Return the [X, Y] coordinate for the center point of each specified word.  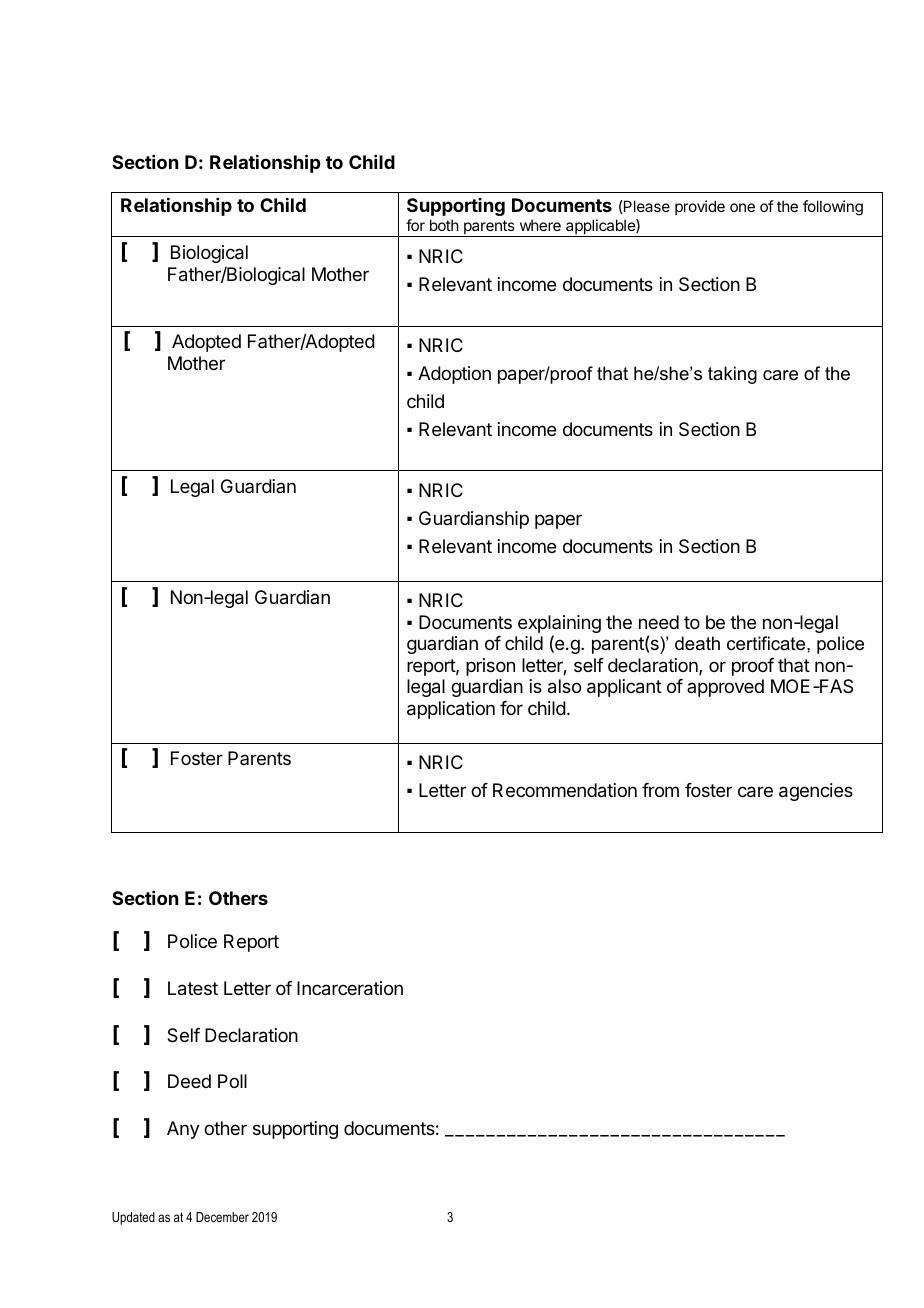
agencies [816, 792]
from [660, 790]
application [451, 710]
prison [490, 667]
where [540, 225]
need [659, 622]
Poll [232, 1081]
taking [732, 375]
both [444, 225]
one [742, 207]
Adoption [454, 375]
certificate [767, 643]
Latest [193, 988]
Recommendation [565, 790]
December [222, 1217]
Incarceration [350, 988]
